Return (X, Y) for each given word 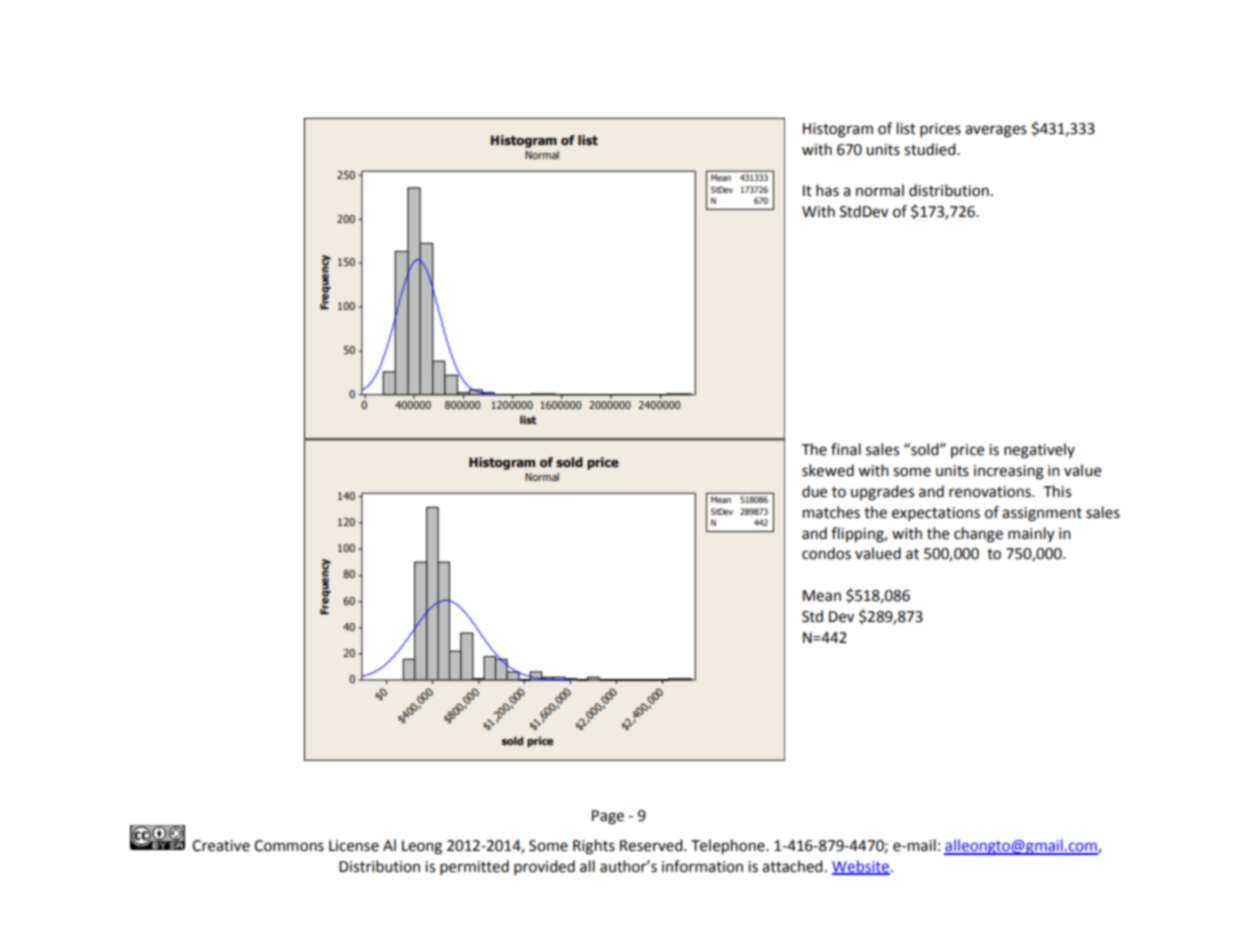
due (814, 491)
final (846, 449)
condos (826, 553)
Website (861, 867)
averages (996, 131)
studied (931, 149)
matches (831, 512)
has (827, 190)
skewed (828, 470)
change (978, 535)
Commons (289, 846)
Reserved (652, 845)
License (354, 846)
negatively (1039, 451)
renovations (991, 492)
